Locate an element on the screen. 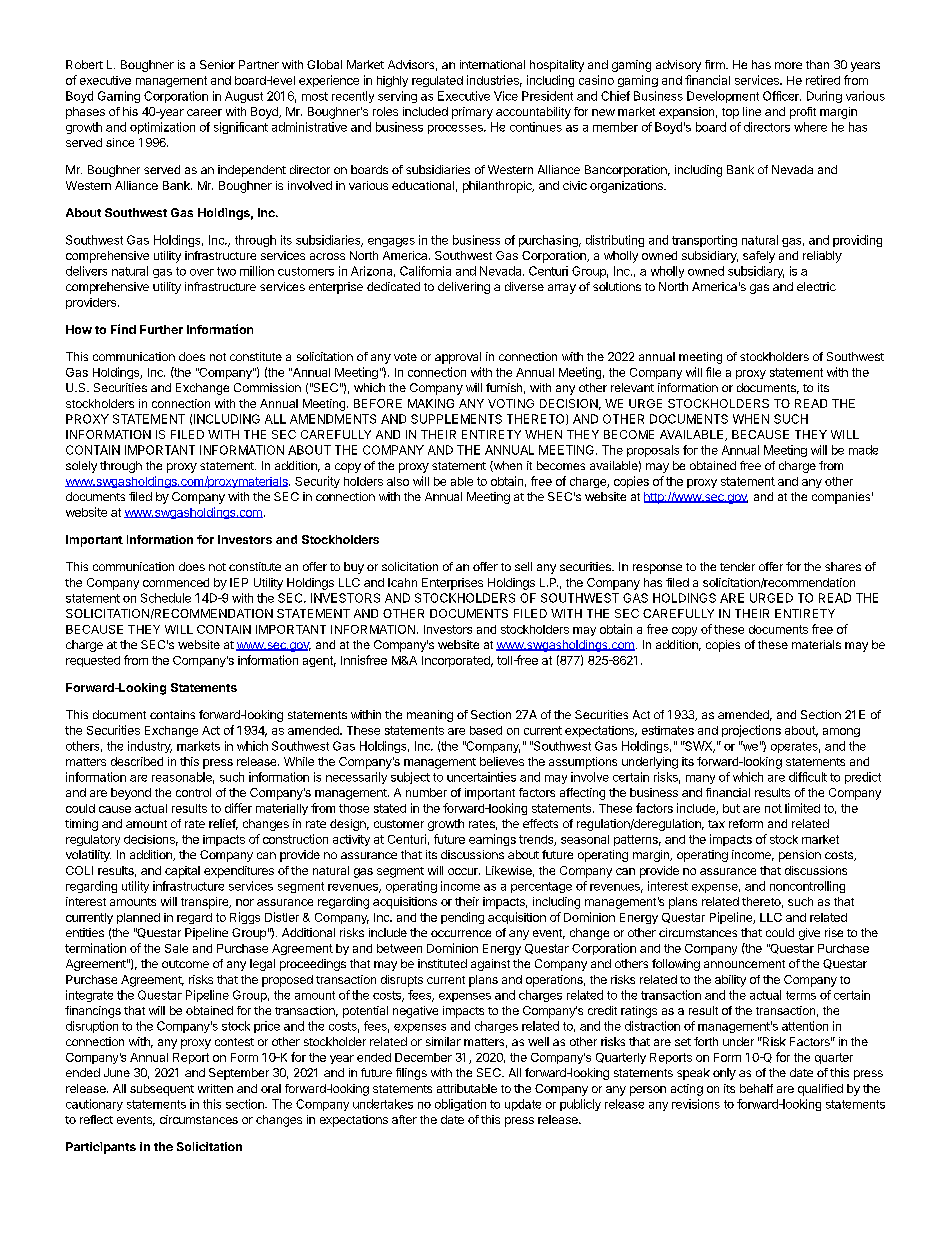  obligation is located at coordinates (460, 1105).
